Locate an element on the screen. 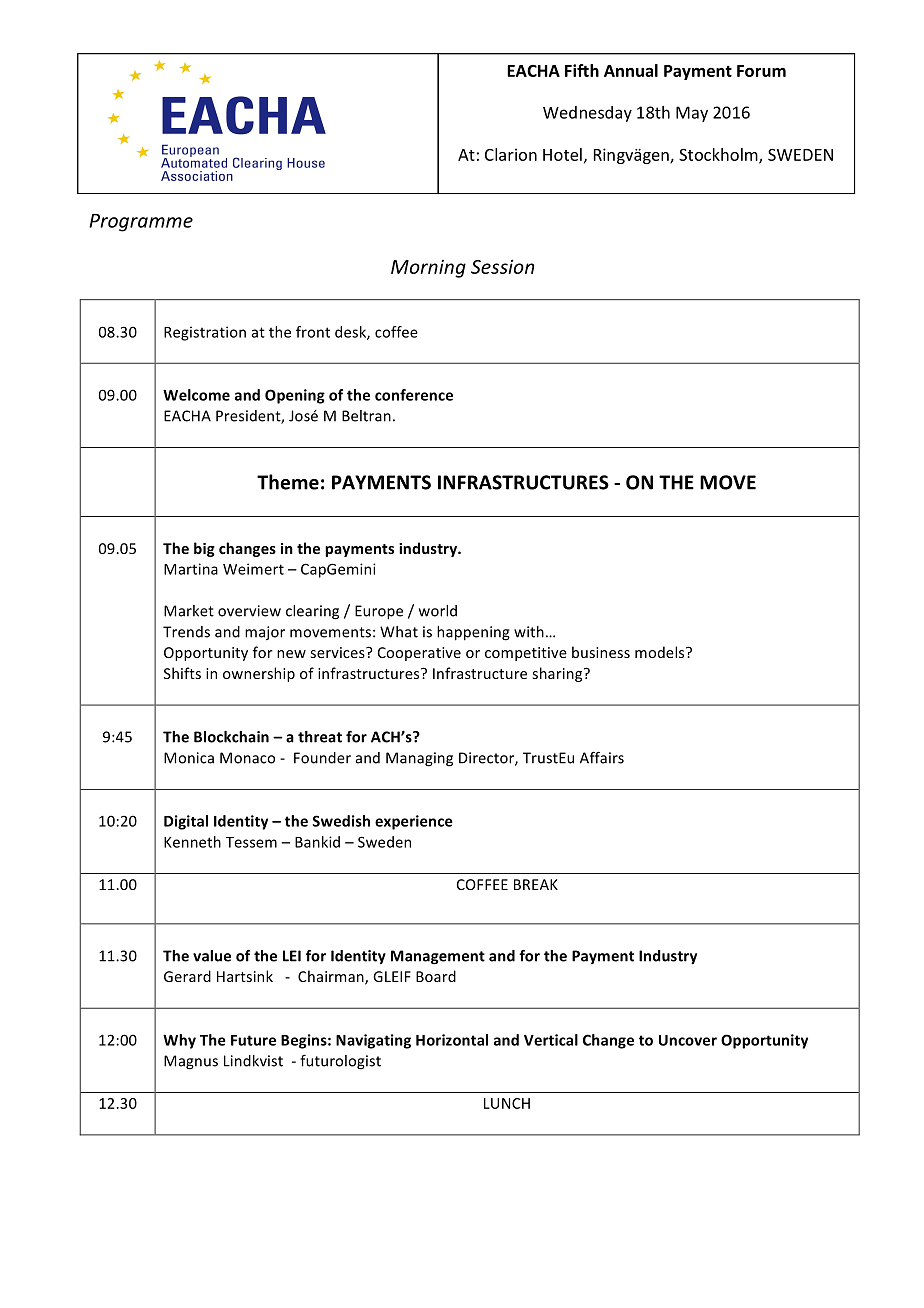 The width and height of the screenshot is (924, 1308). Programme is located at coordinates (141, 223).
